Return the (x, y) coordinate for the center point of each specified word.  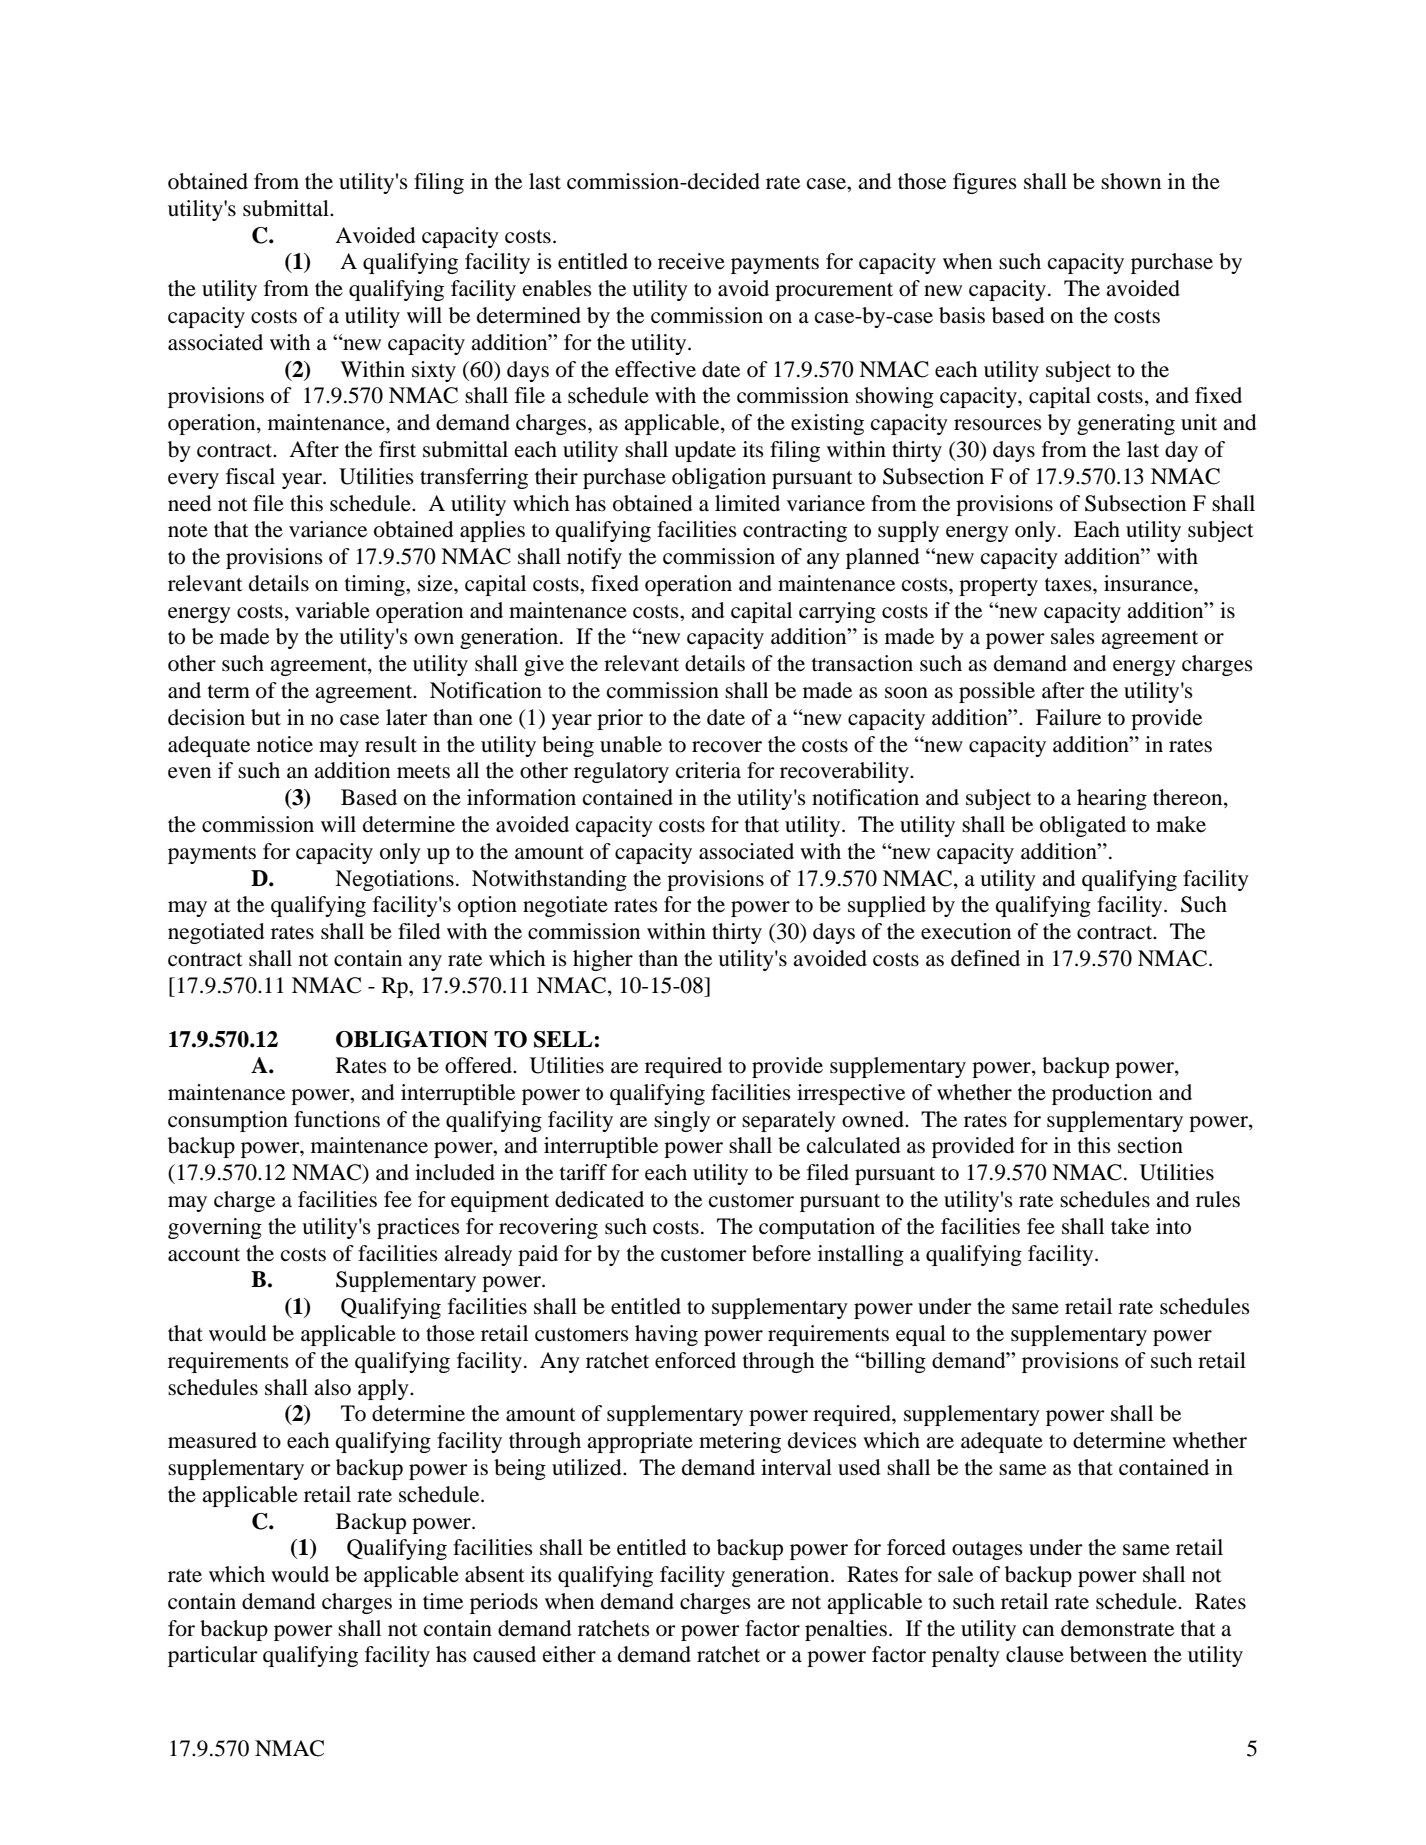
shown (1131, 181)
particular (213, 1656)
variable (332, 610)
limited (747, 503)
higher (603, 960)
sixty (434, 371)
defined (985, 958)
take (1130, 1226)
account (204, 1255)
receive (691, 261)
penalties (846, 1630)
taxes (1069, 585)
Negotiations (394, 880)
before (781, 1253)
